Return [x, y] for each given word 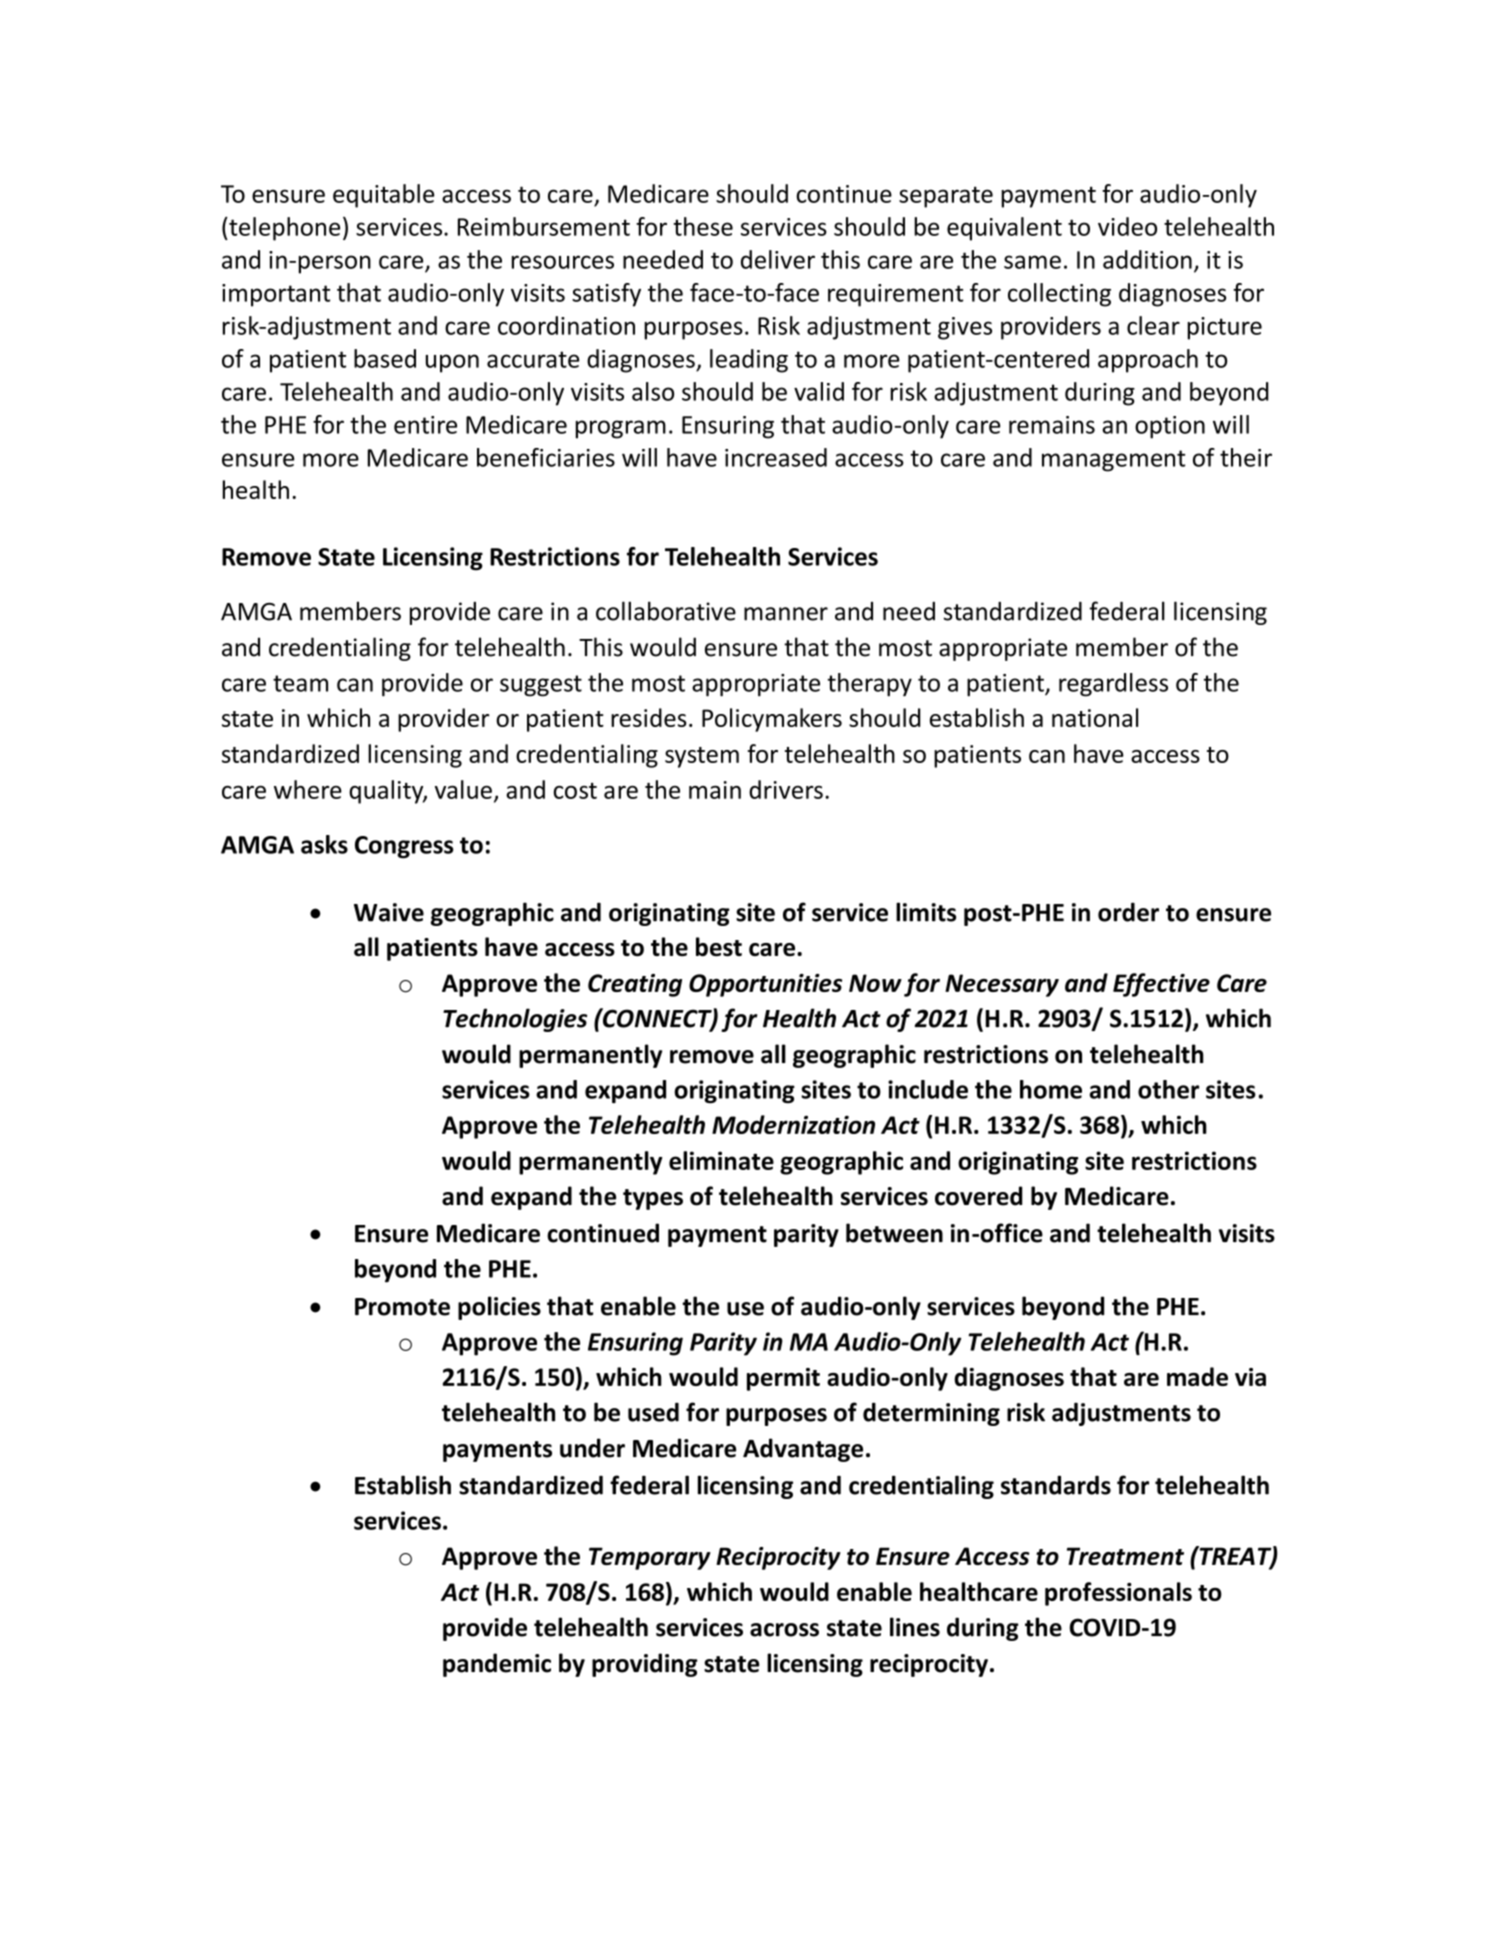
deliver [778, 259]
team [300, 683]
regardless [1113, 685]
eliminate [721, 1160]
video [1127, 226]
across [784, 1630]
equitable [383, 196]
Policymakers [772, 720]
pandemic [497, 1665]
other [1168, 1089]
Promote [402, 1307]
